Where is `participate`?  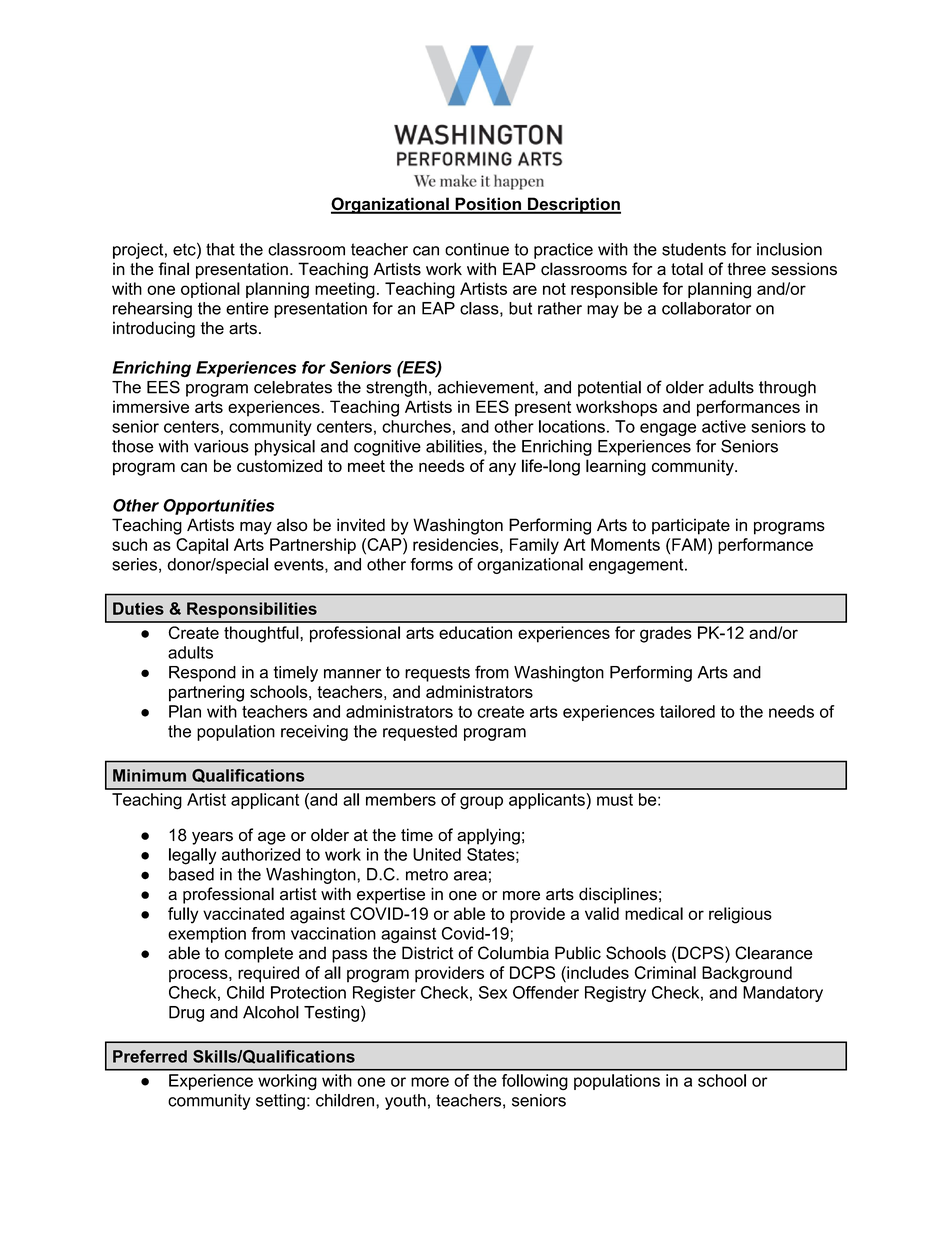 participate is located at coordinates (691, 526).
